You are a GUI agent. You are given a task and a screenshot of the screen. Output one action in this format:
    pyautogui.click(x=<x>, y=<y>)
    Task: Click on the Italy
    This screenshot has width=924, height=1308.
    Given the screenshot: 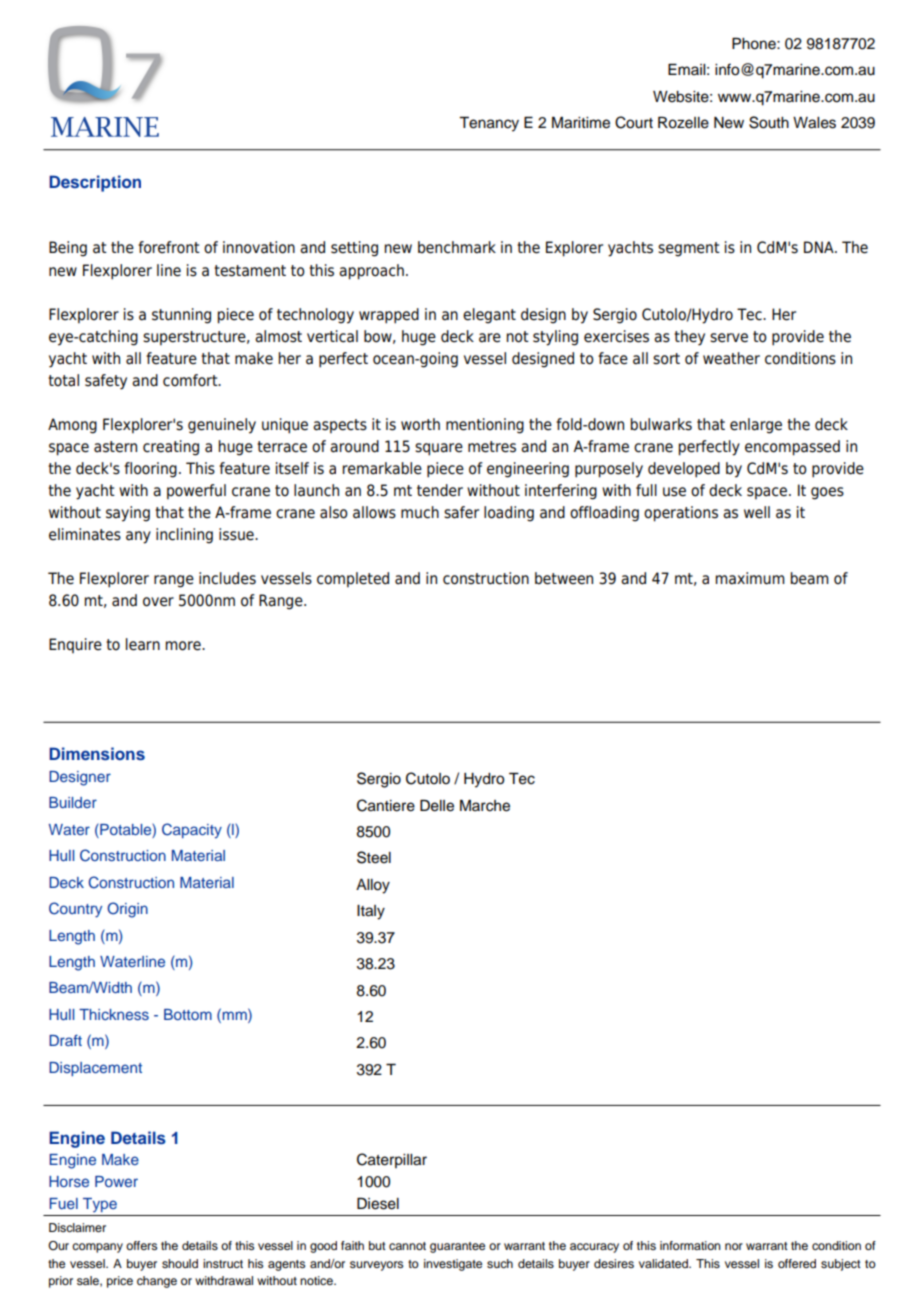 What is the action you would take?
    pyautogui.click(x=371, y=912)
